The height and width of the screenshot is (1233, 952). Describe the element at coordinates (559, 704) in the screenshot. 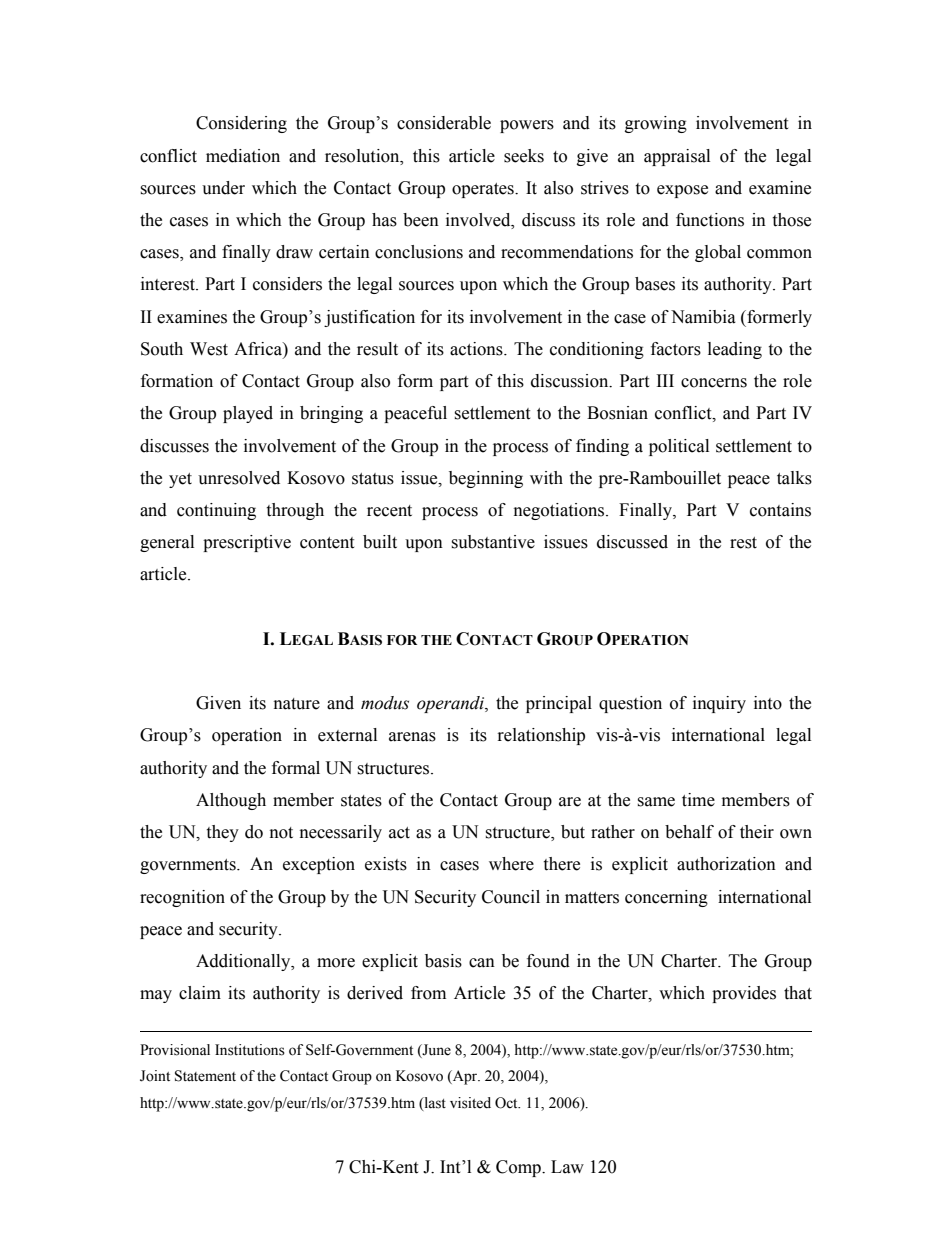

I see `principal` at that location.
